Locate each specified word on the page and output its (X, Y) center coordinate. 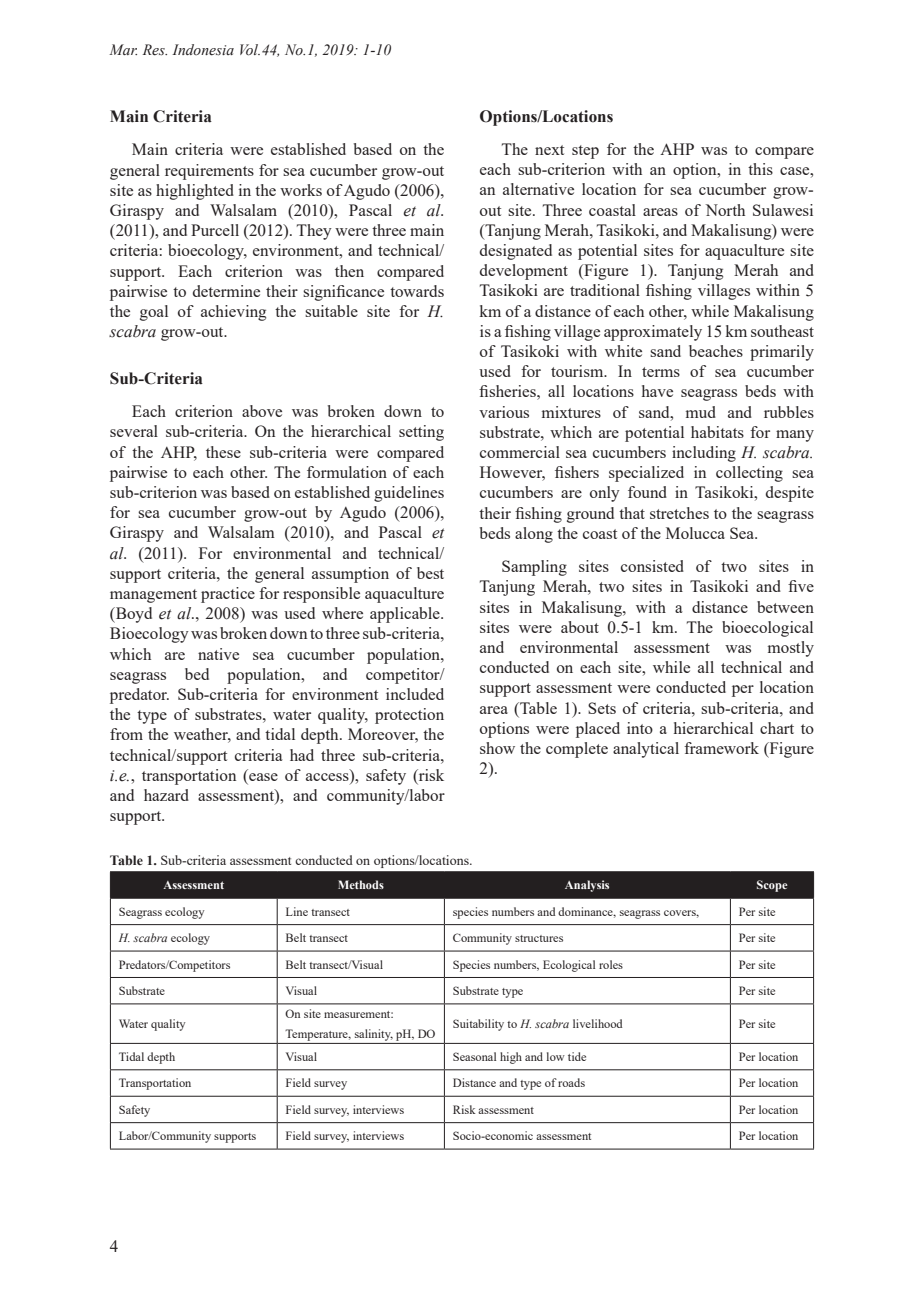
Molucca (695, 533)
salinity (374, 1035)
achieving (233, 313)
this (760, 169)
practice (228, 595)
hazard (166, 795)
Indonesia (203, 50)
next (549, 150)
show (497, 748)
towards (417, 291)
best (430, 573)
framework (721, 748)
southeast (782, 331)
